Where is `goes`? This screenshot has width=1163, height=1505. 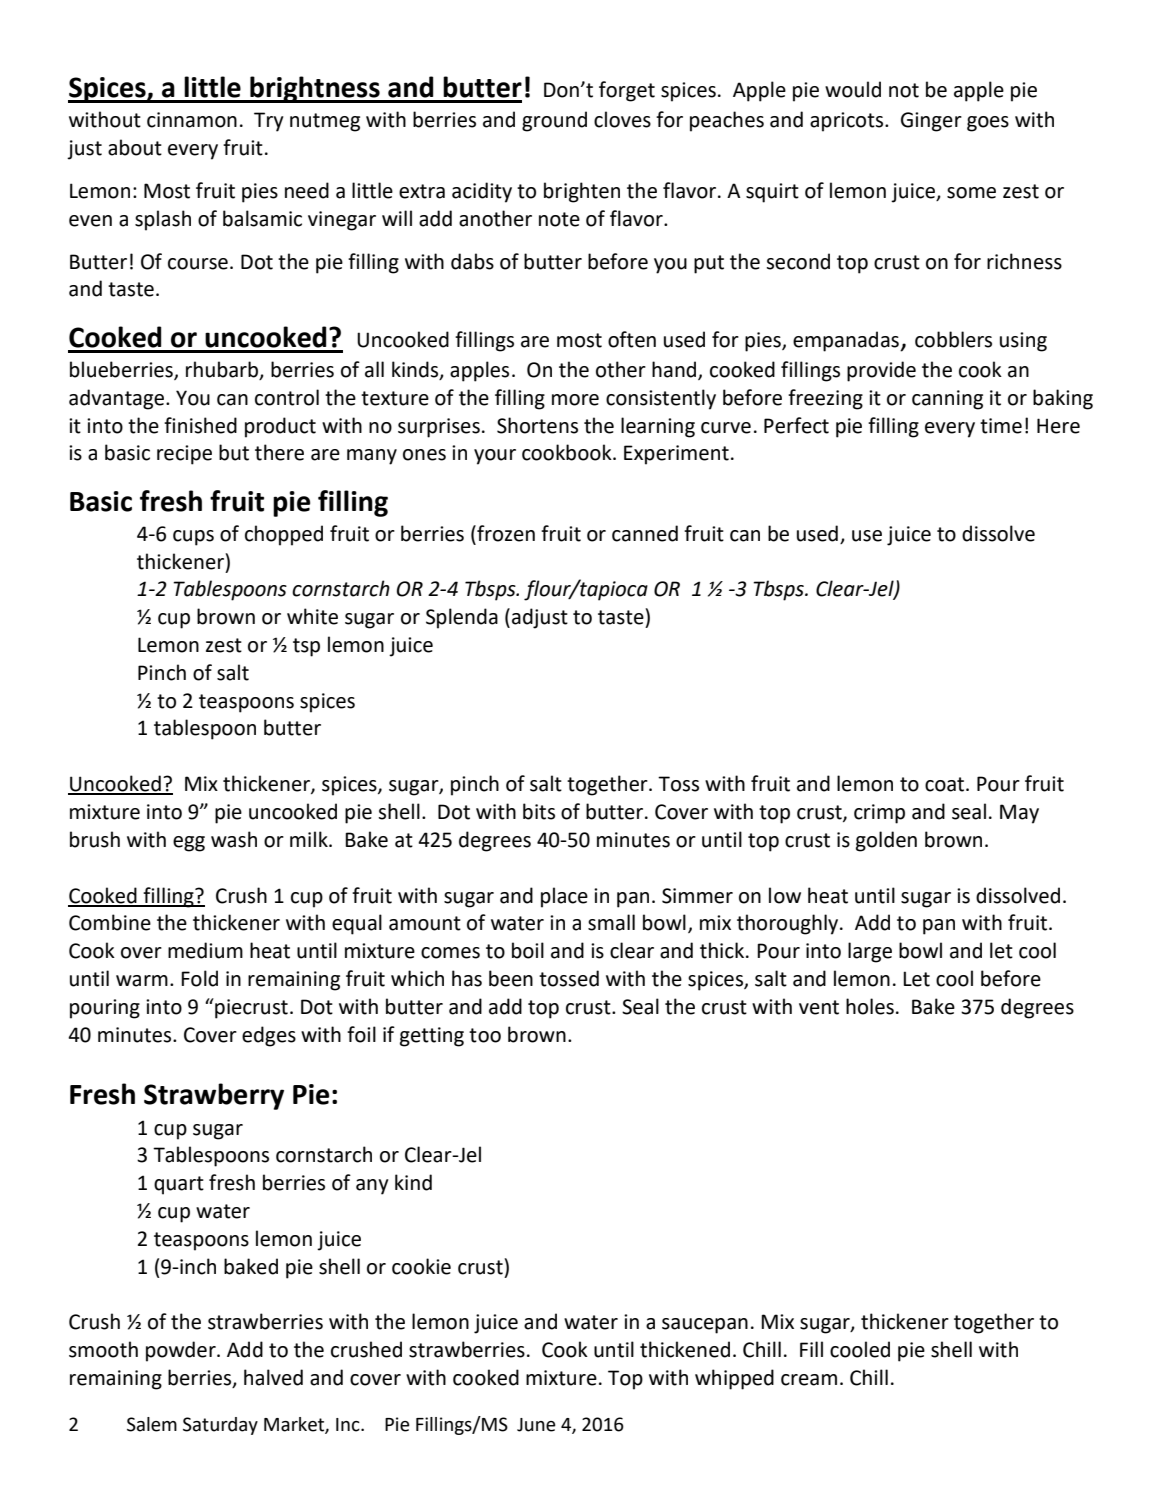
goes is located at coordinates (988, 124).
